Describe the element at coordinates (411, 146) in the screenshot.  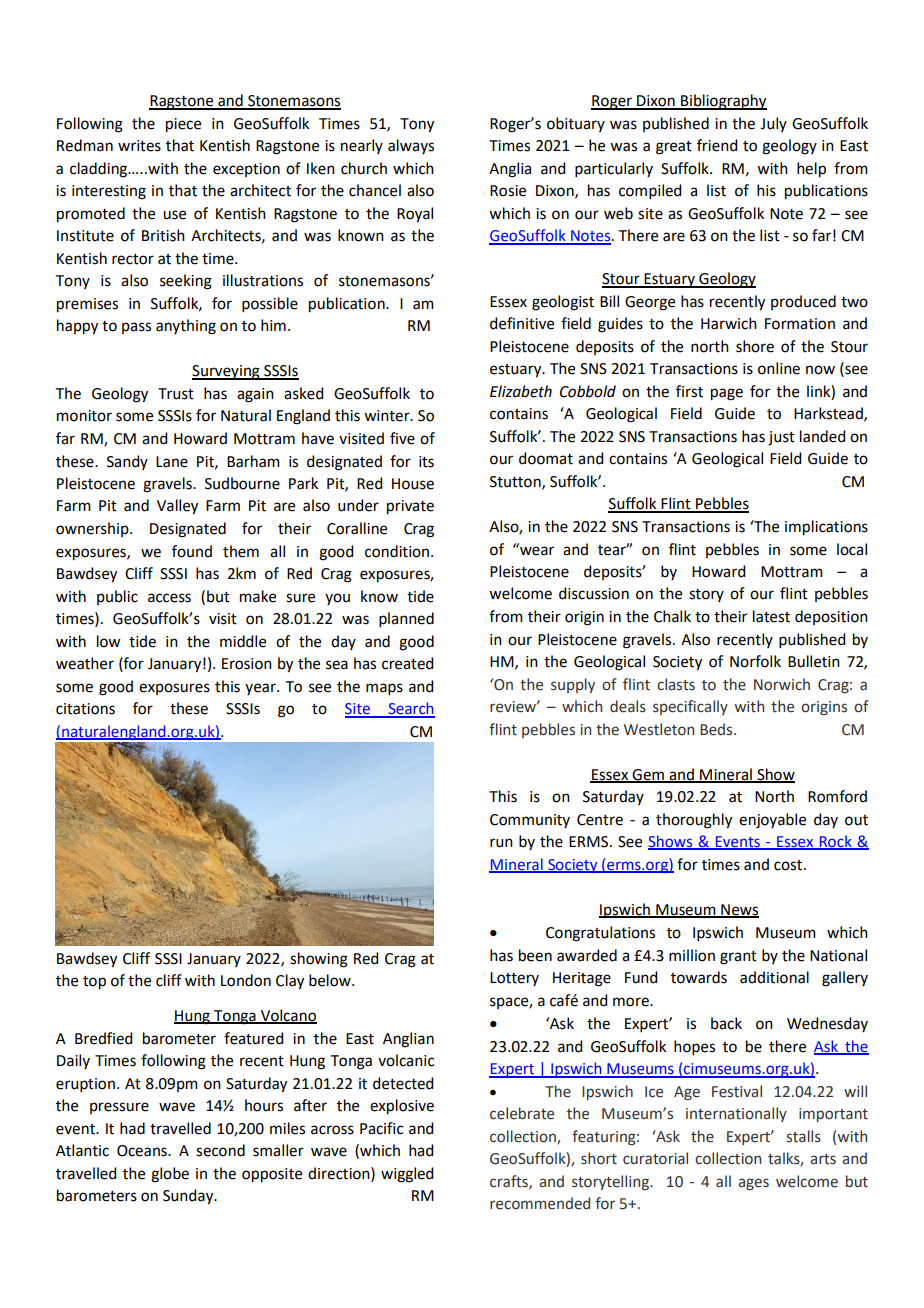
I see `always` at that location.
